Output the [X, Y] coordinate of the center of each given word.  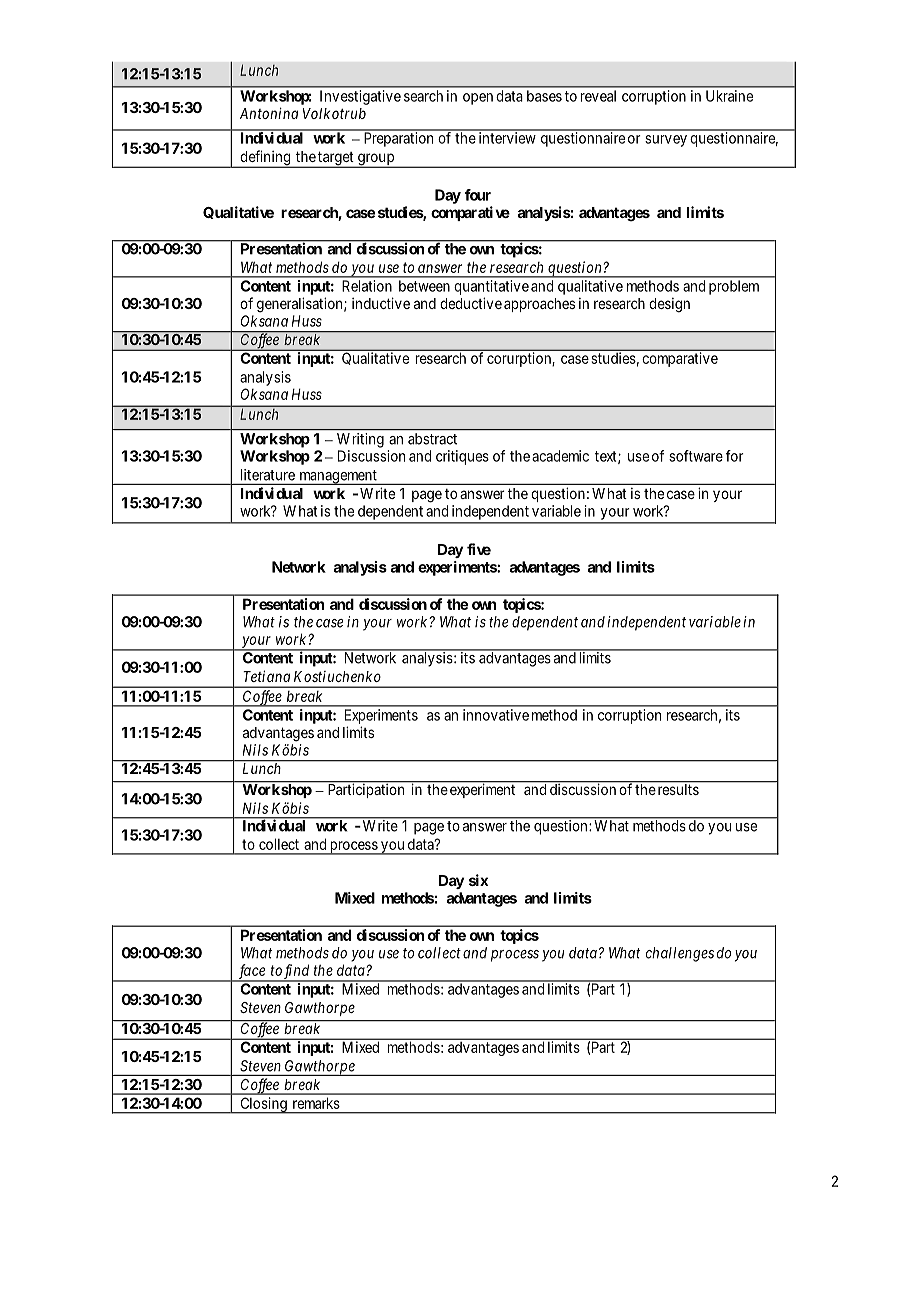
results [678, 788]
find [297, 972]
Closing [263, 1105]
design [669, 305]
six [478, 880]
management [338, 477]
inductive [381, 303]
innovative [496, 715]
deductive [471, 303]
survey [666, 141]
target [336, 159]
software [696, 456]
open [478, 99]
